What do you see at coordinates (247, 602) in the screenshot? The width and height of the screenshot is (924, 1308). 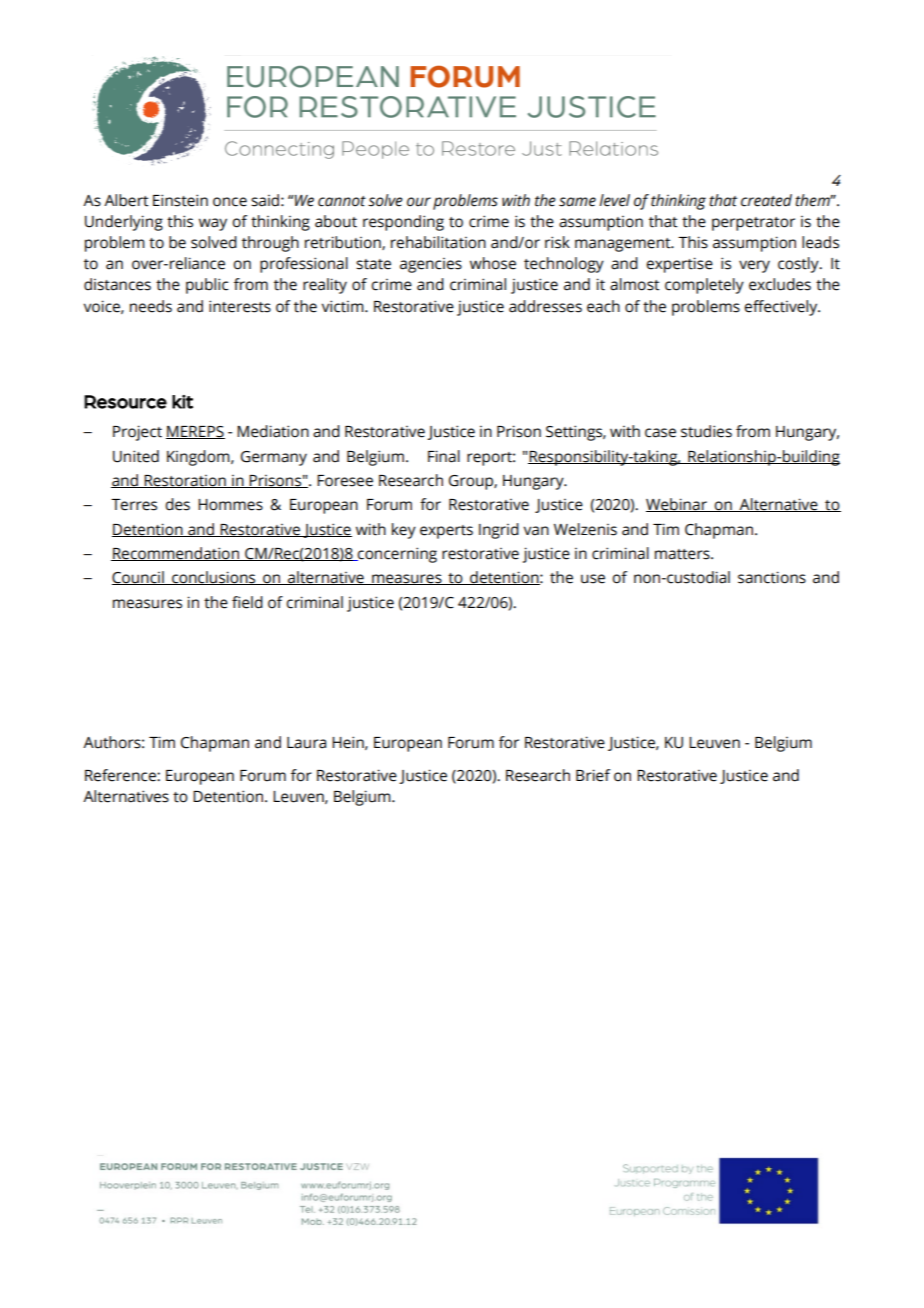 I see `field` at bounding box center [247, 602].
